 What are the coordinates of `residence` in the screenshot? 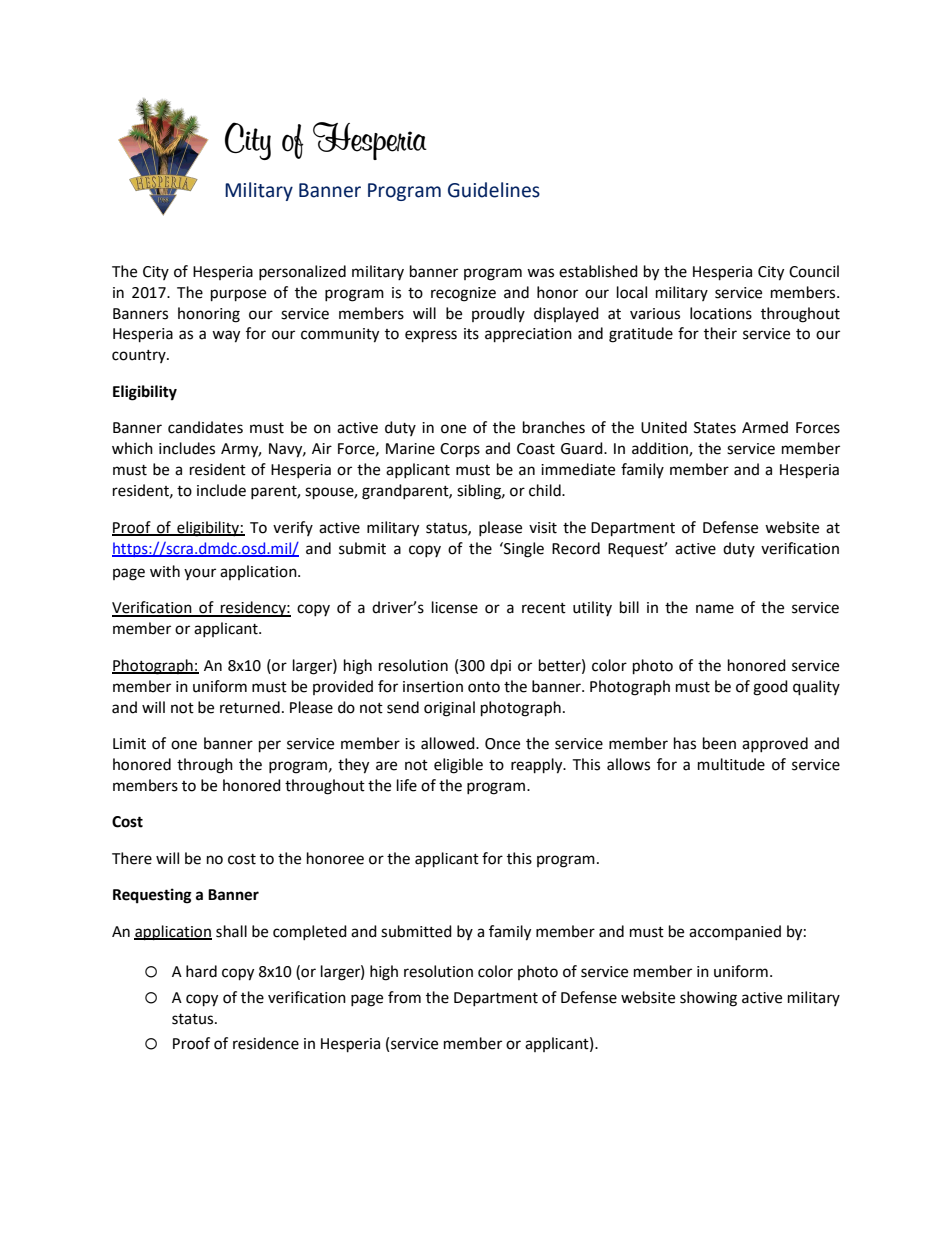 It's located at (266, 1043).
